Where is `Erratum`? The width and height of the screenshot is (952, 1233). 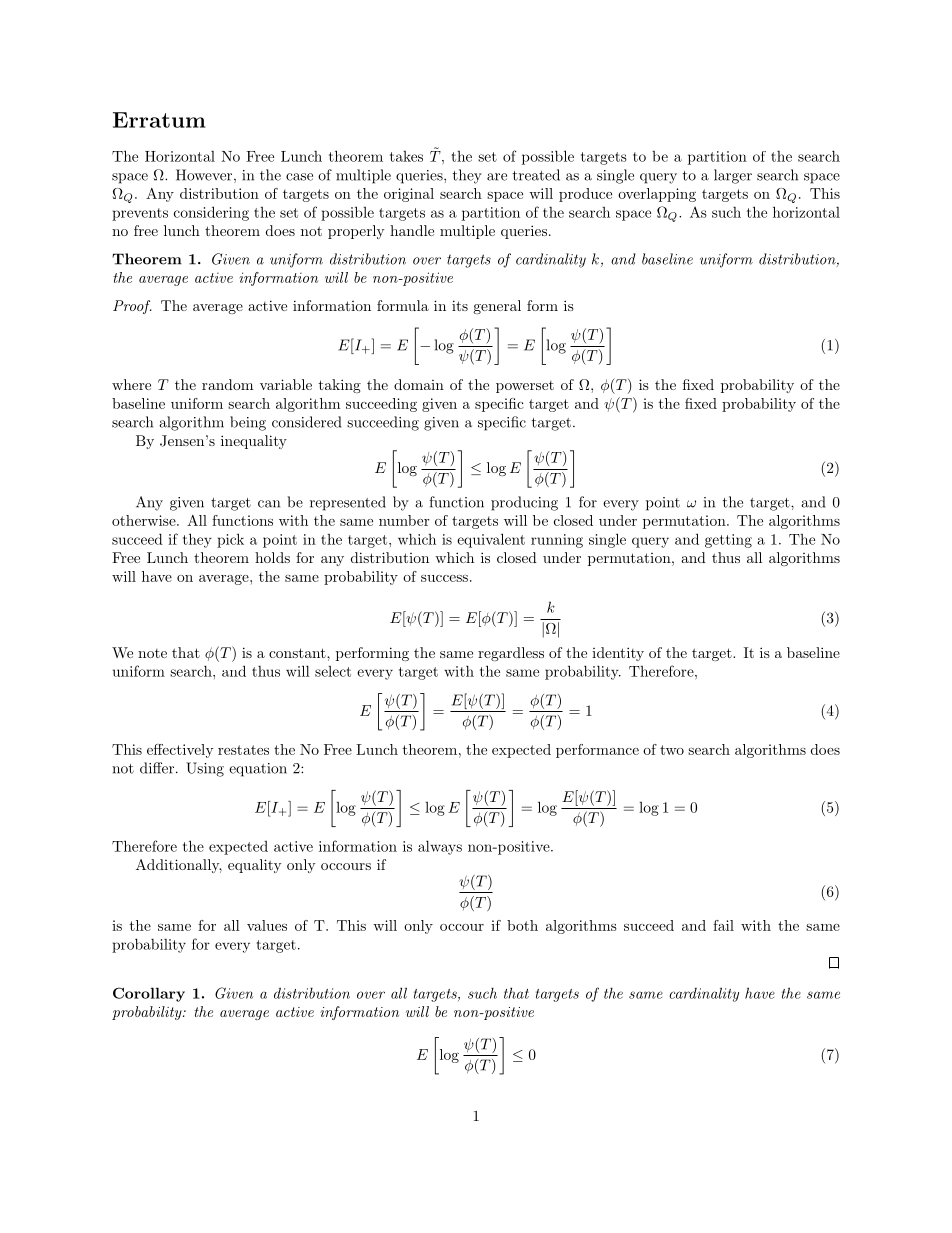
Erratum is located at coordinates (159, 120).
